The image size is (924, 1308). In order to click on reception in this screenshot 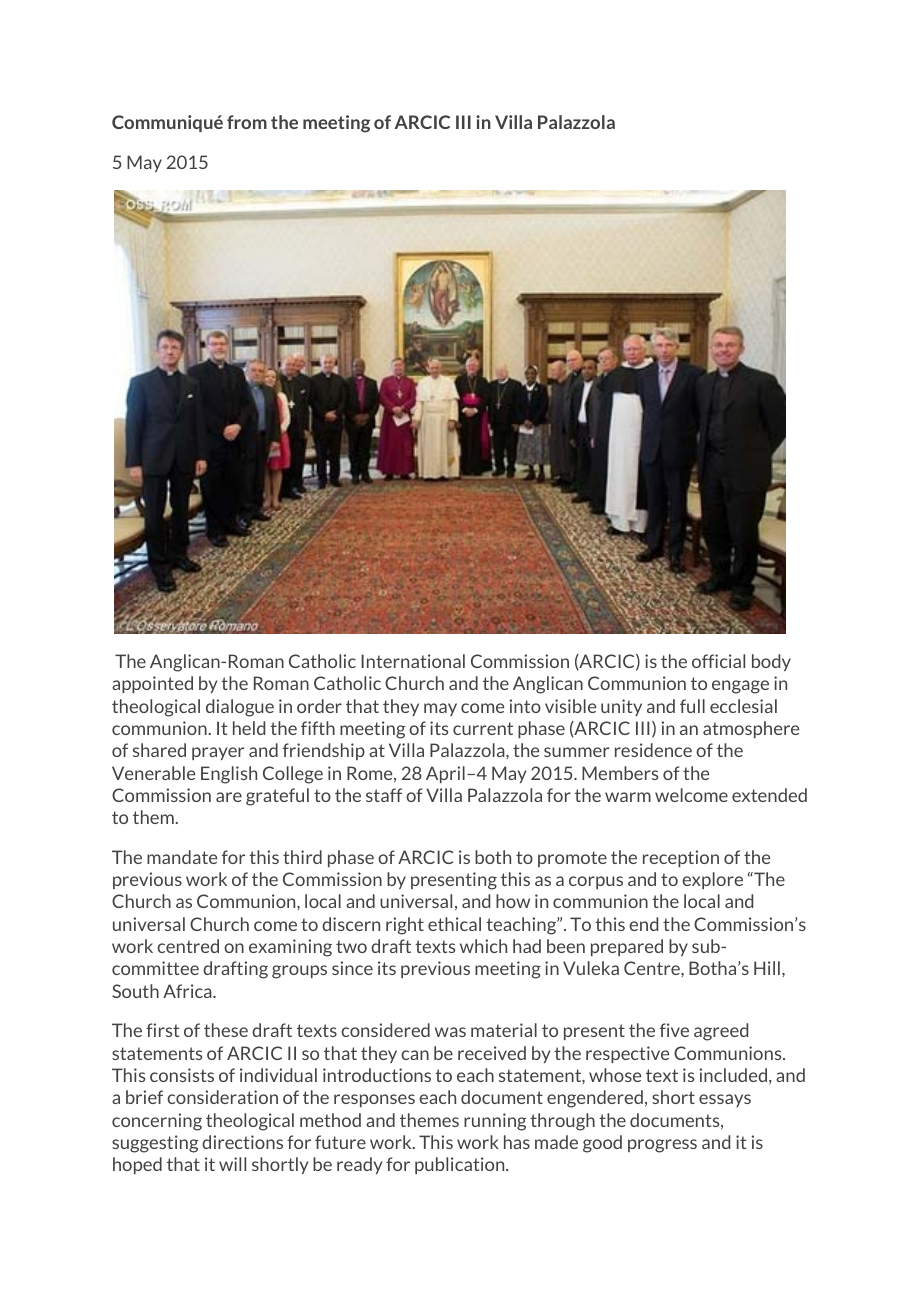, I will do `click(681, 858)`.
